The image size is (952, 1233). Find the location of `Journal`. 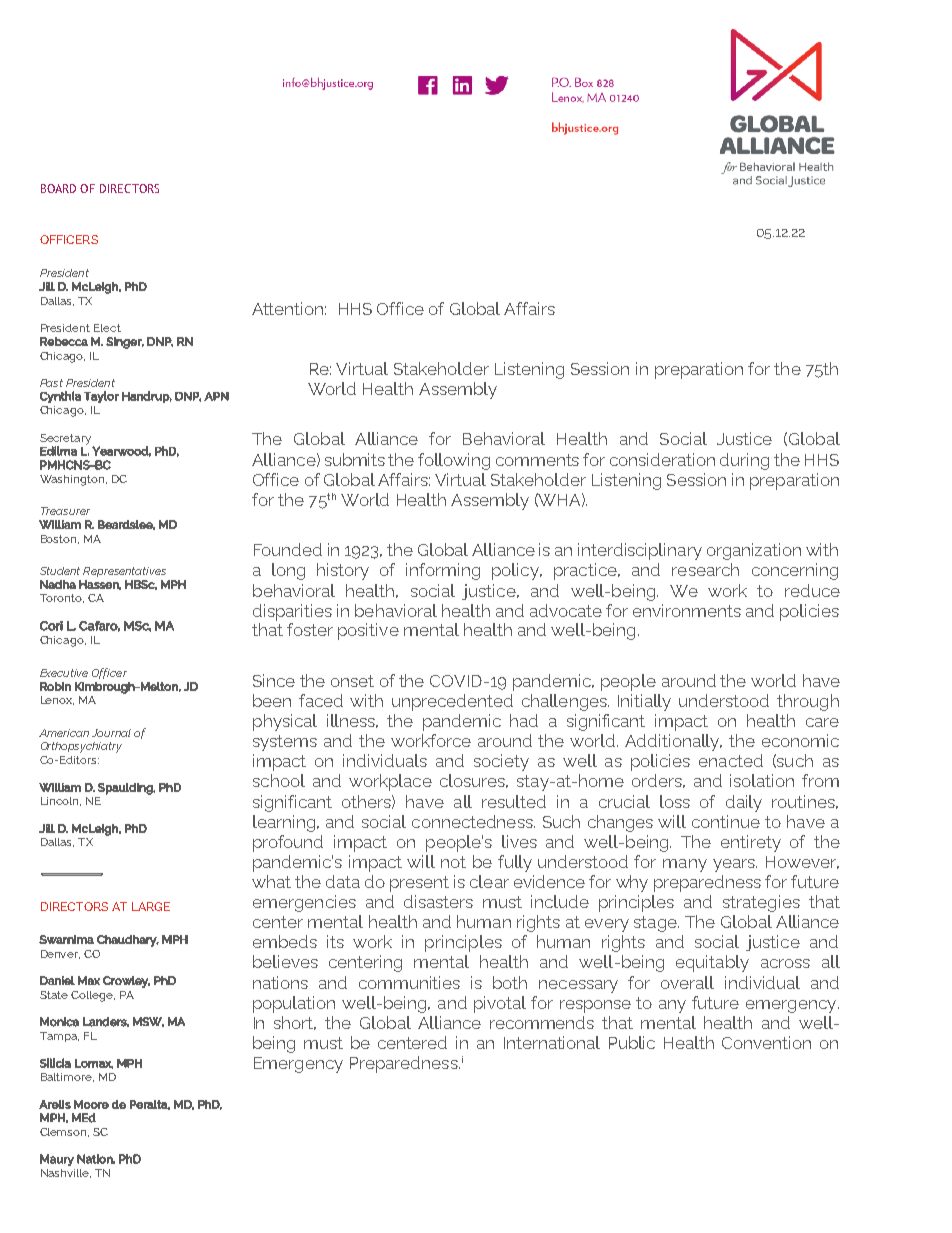

Journal is located at coordinates (111, 733).
